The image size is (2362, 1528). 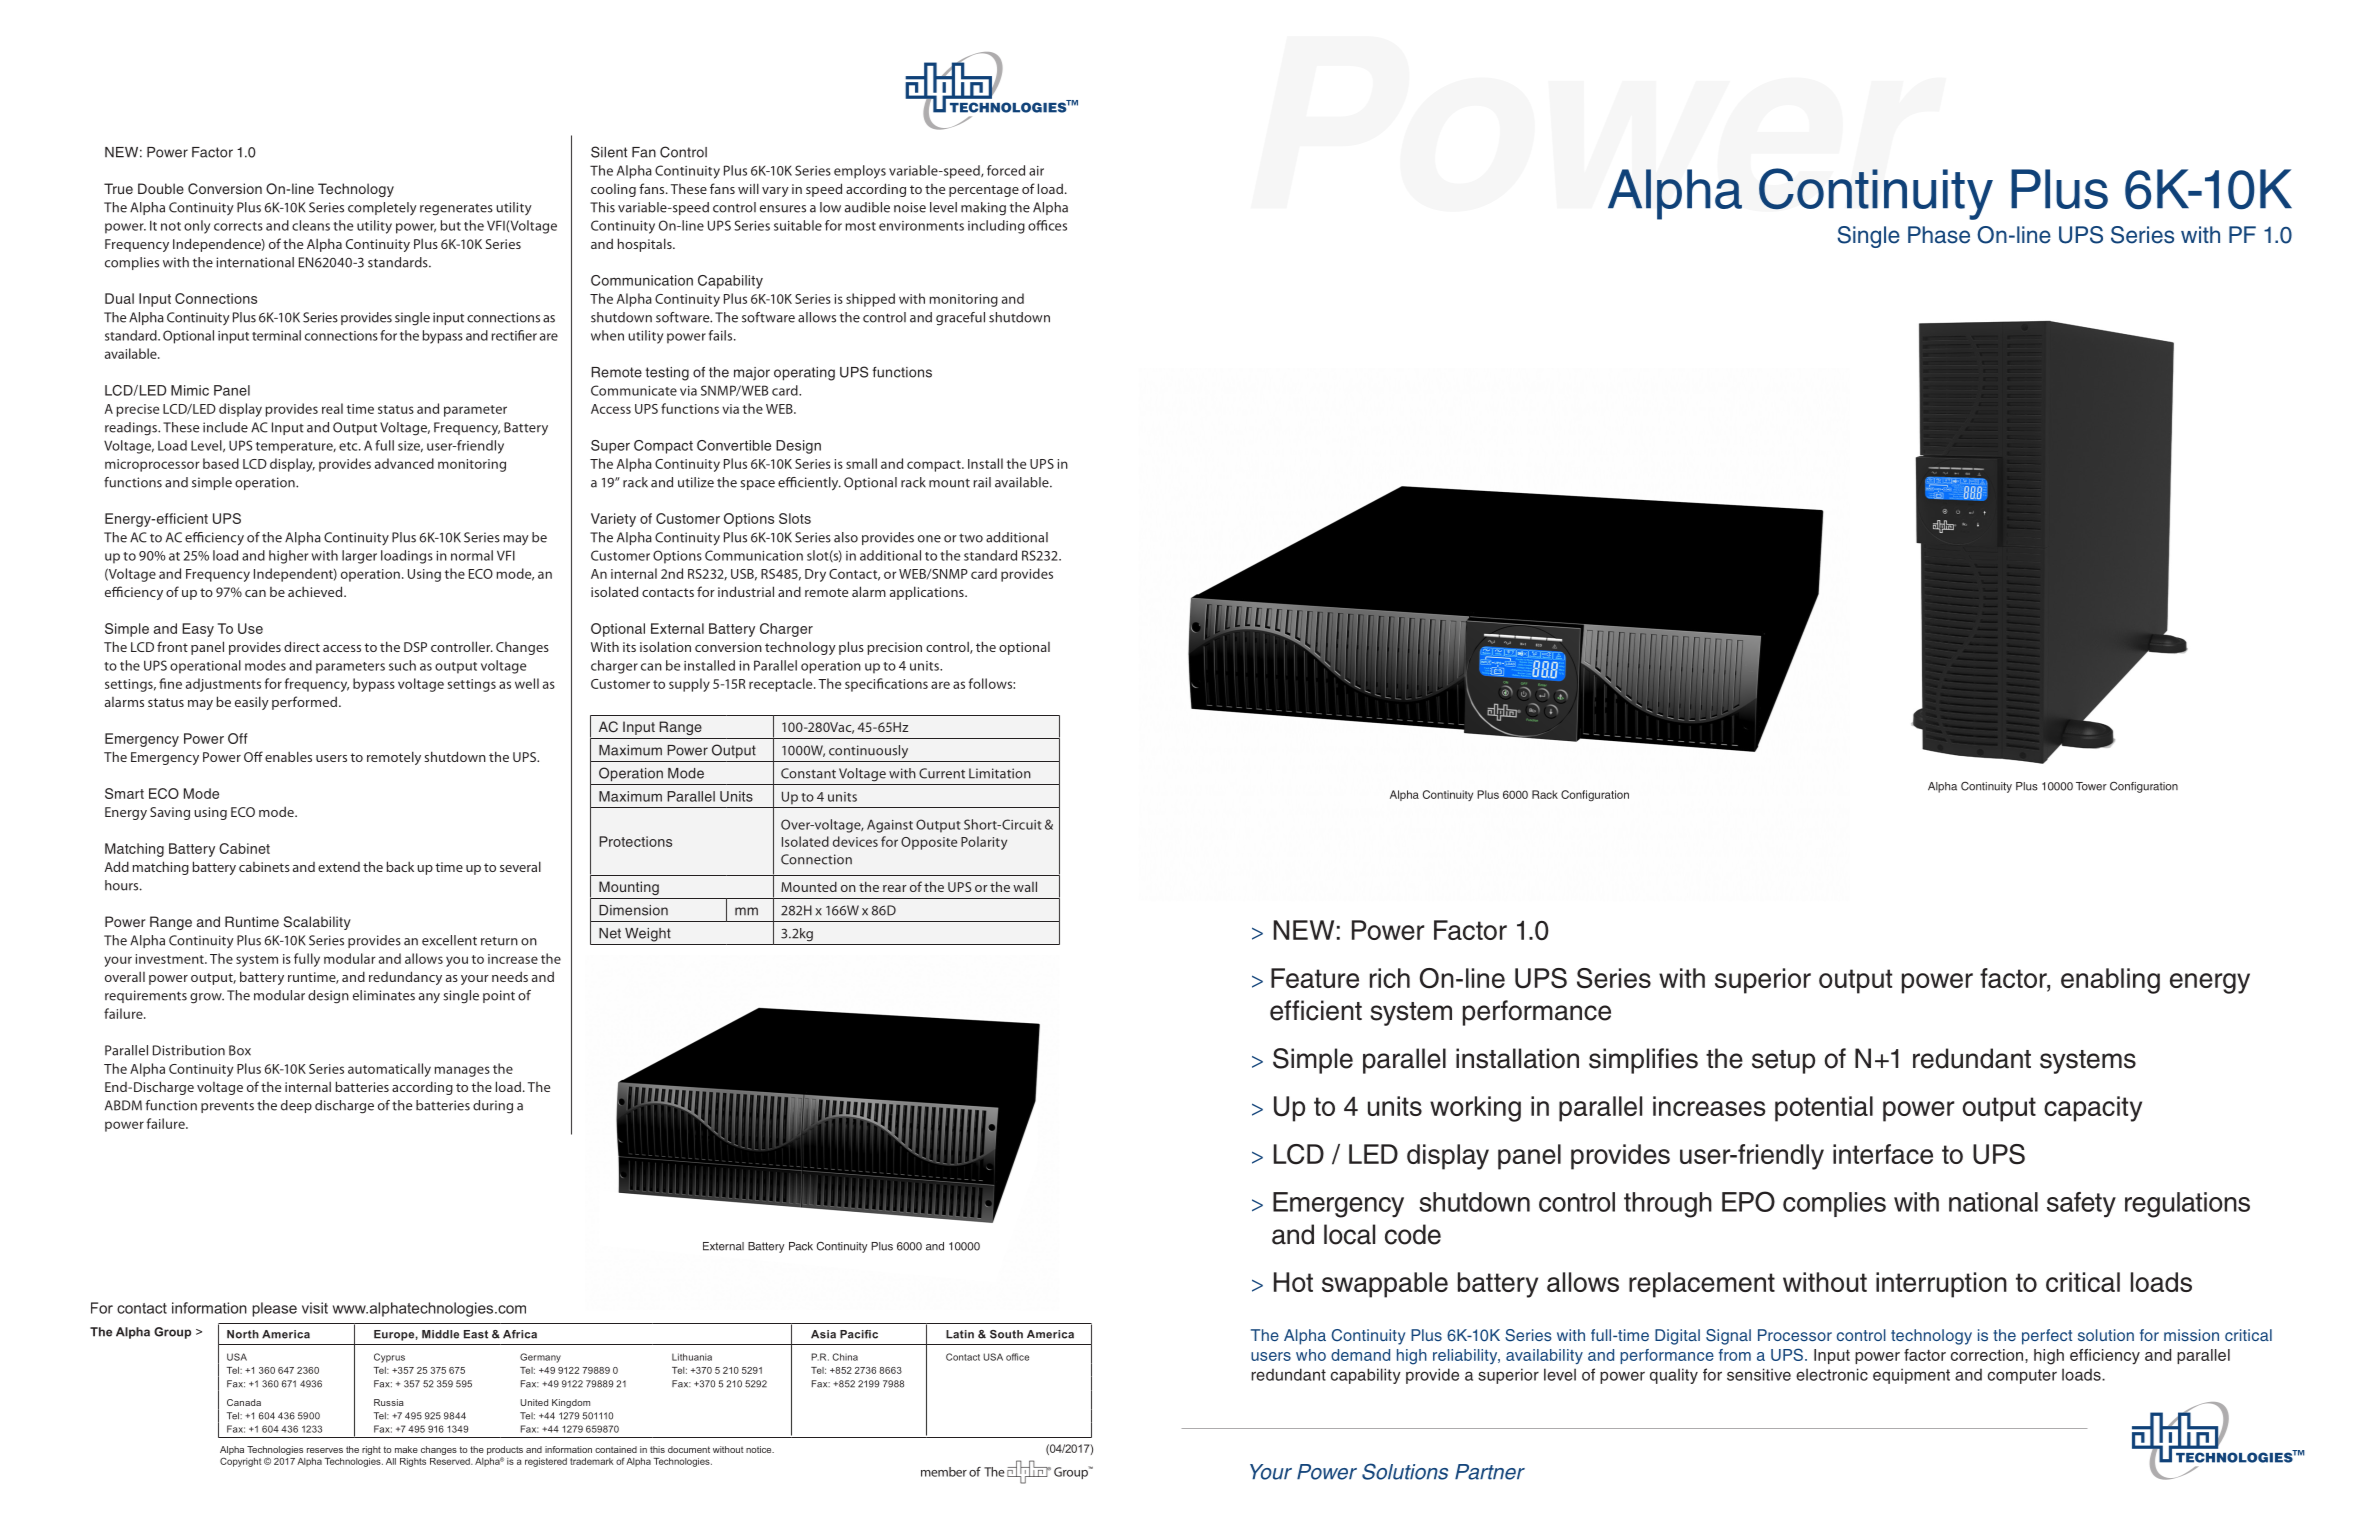 What do you see at coordinates (1939, 235) in the screenshot?
I see `Phase` at bounding box center [1939, 235].
